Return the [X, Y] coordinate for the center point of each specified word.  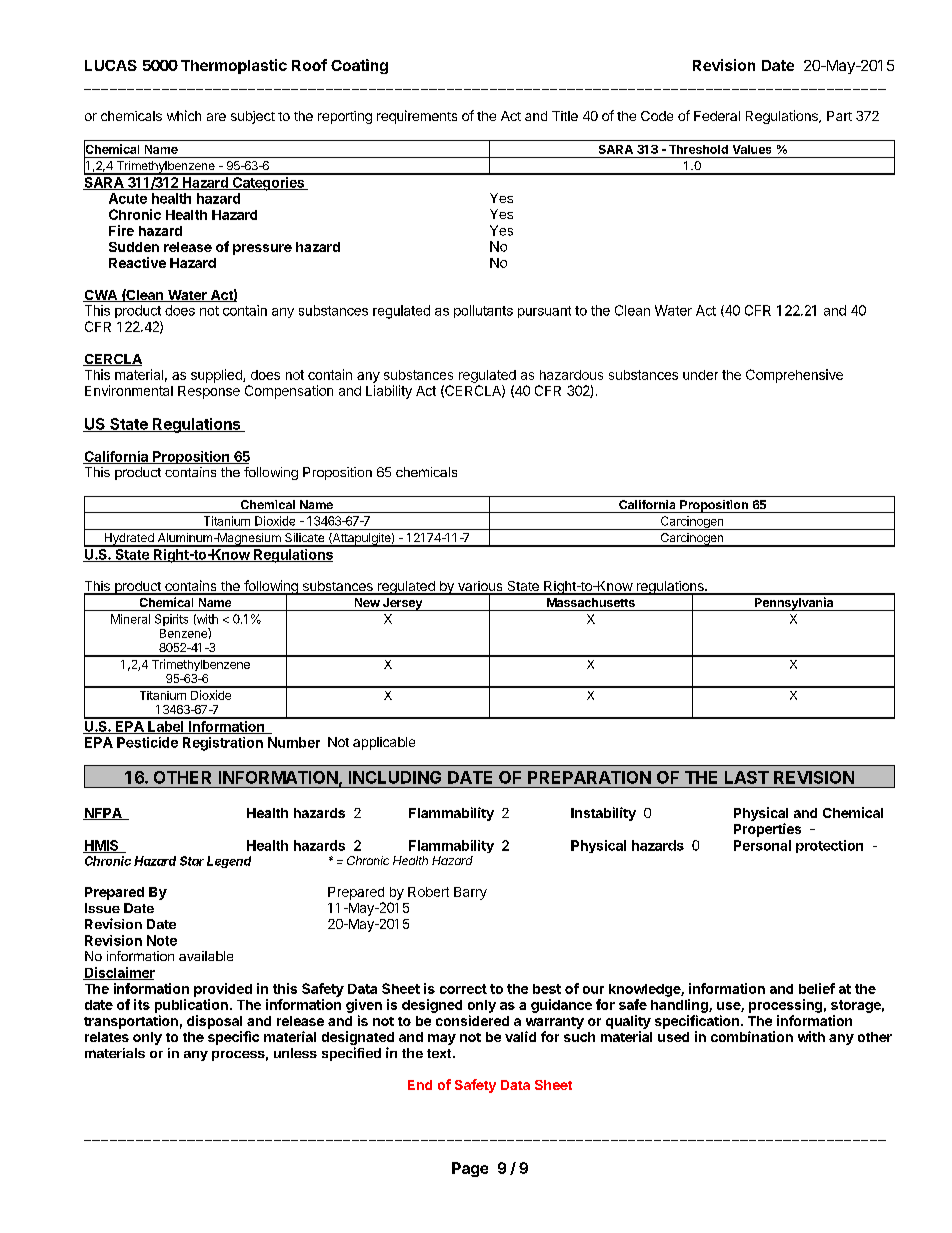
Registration [223, 744]
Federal [717, 116]
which [184, 115]
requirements [417, 117]
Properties [767, 830]
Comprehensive [794, 376]
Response [209, 392]
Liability [389, 392]
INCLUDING [395, 777]
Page [470, 1169]
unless [295, 1053]
